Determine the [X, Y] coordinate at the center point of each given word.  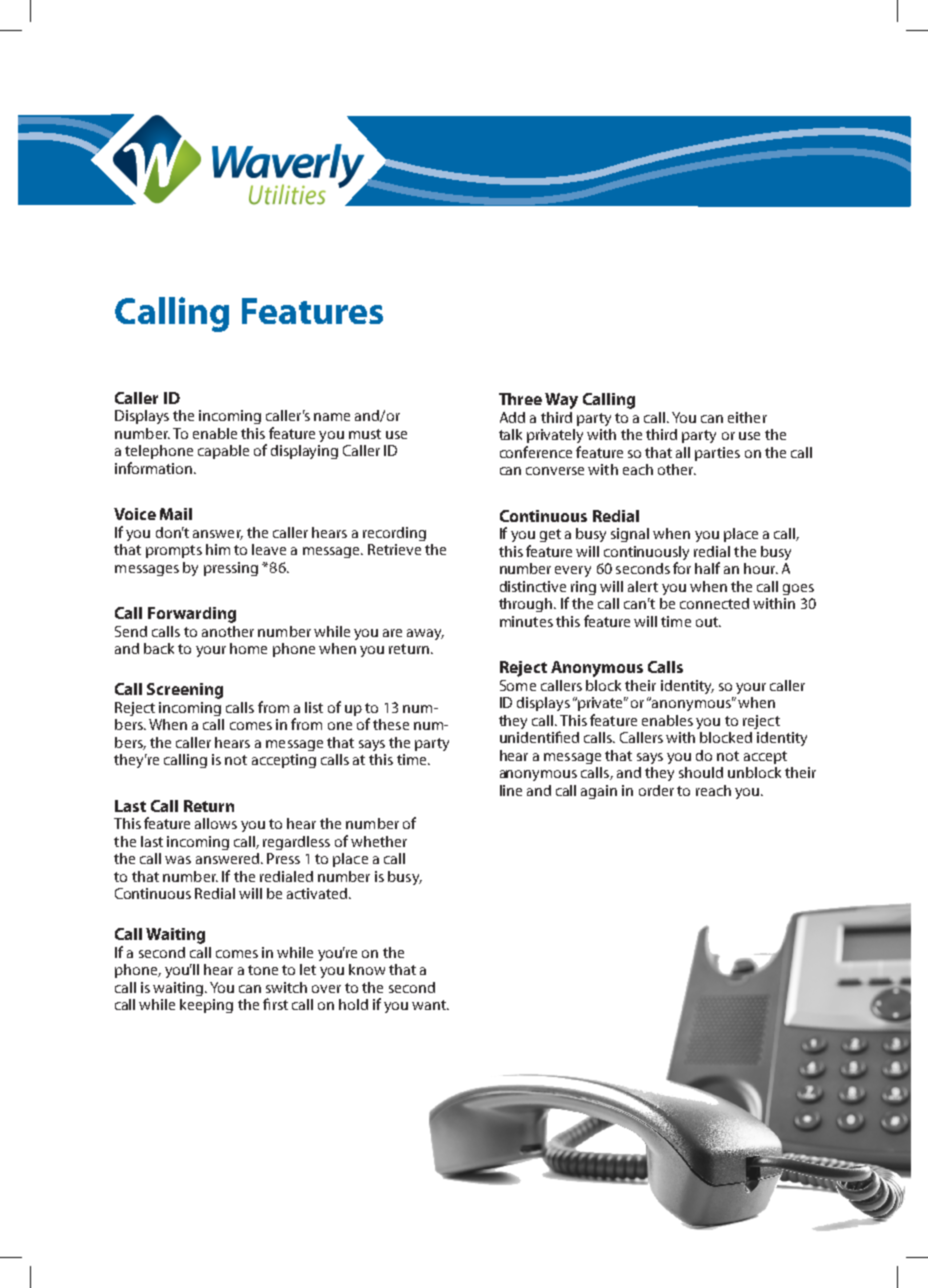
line [511, 790]
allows [216, 823]
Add [512, 417]
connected [714, 603]
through [527, 605]
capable [223, 452]
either [747, 417]
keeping [206, 1006]
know [367, 969]
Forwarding [192, 615]
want [430, 1005]
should [701, 772]
